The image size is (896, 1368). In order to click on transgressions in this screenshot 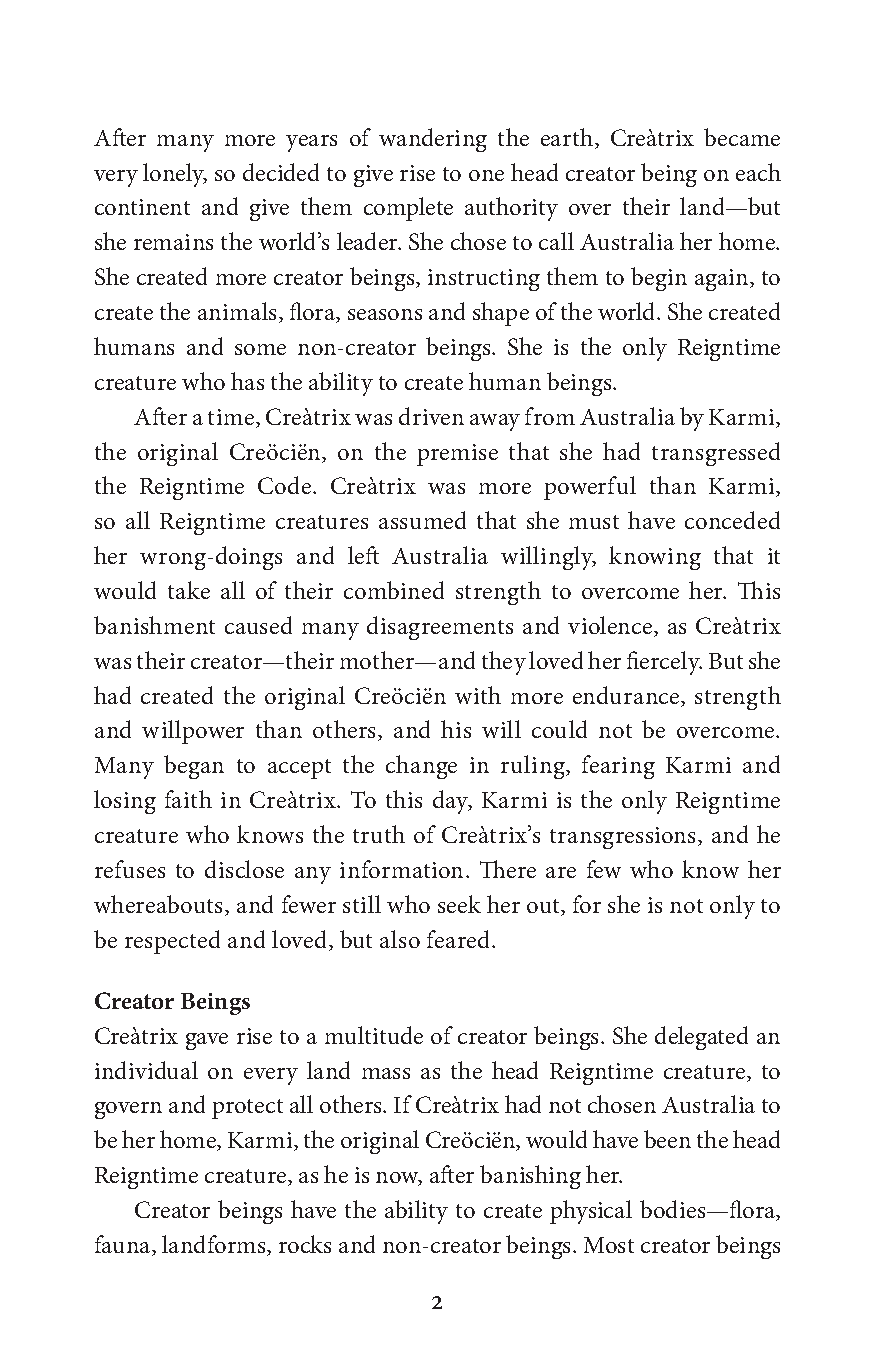, I will do `click(624, 838)`.
